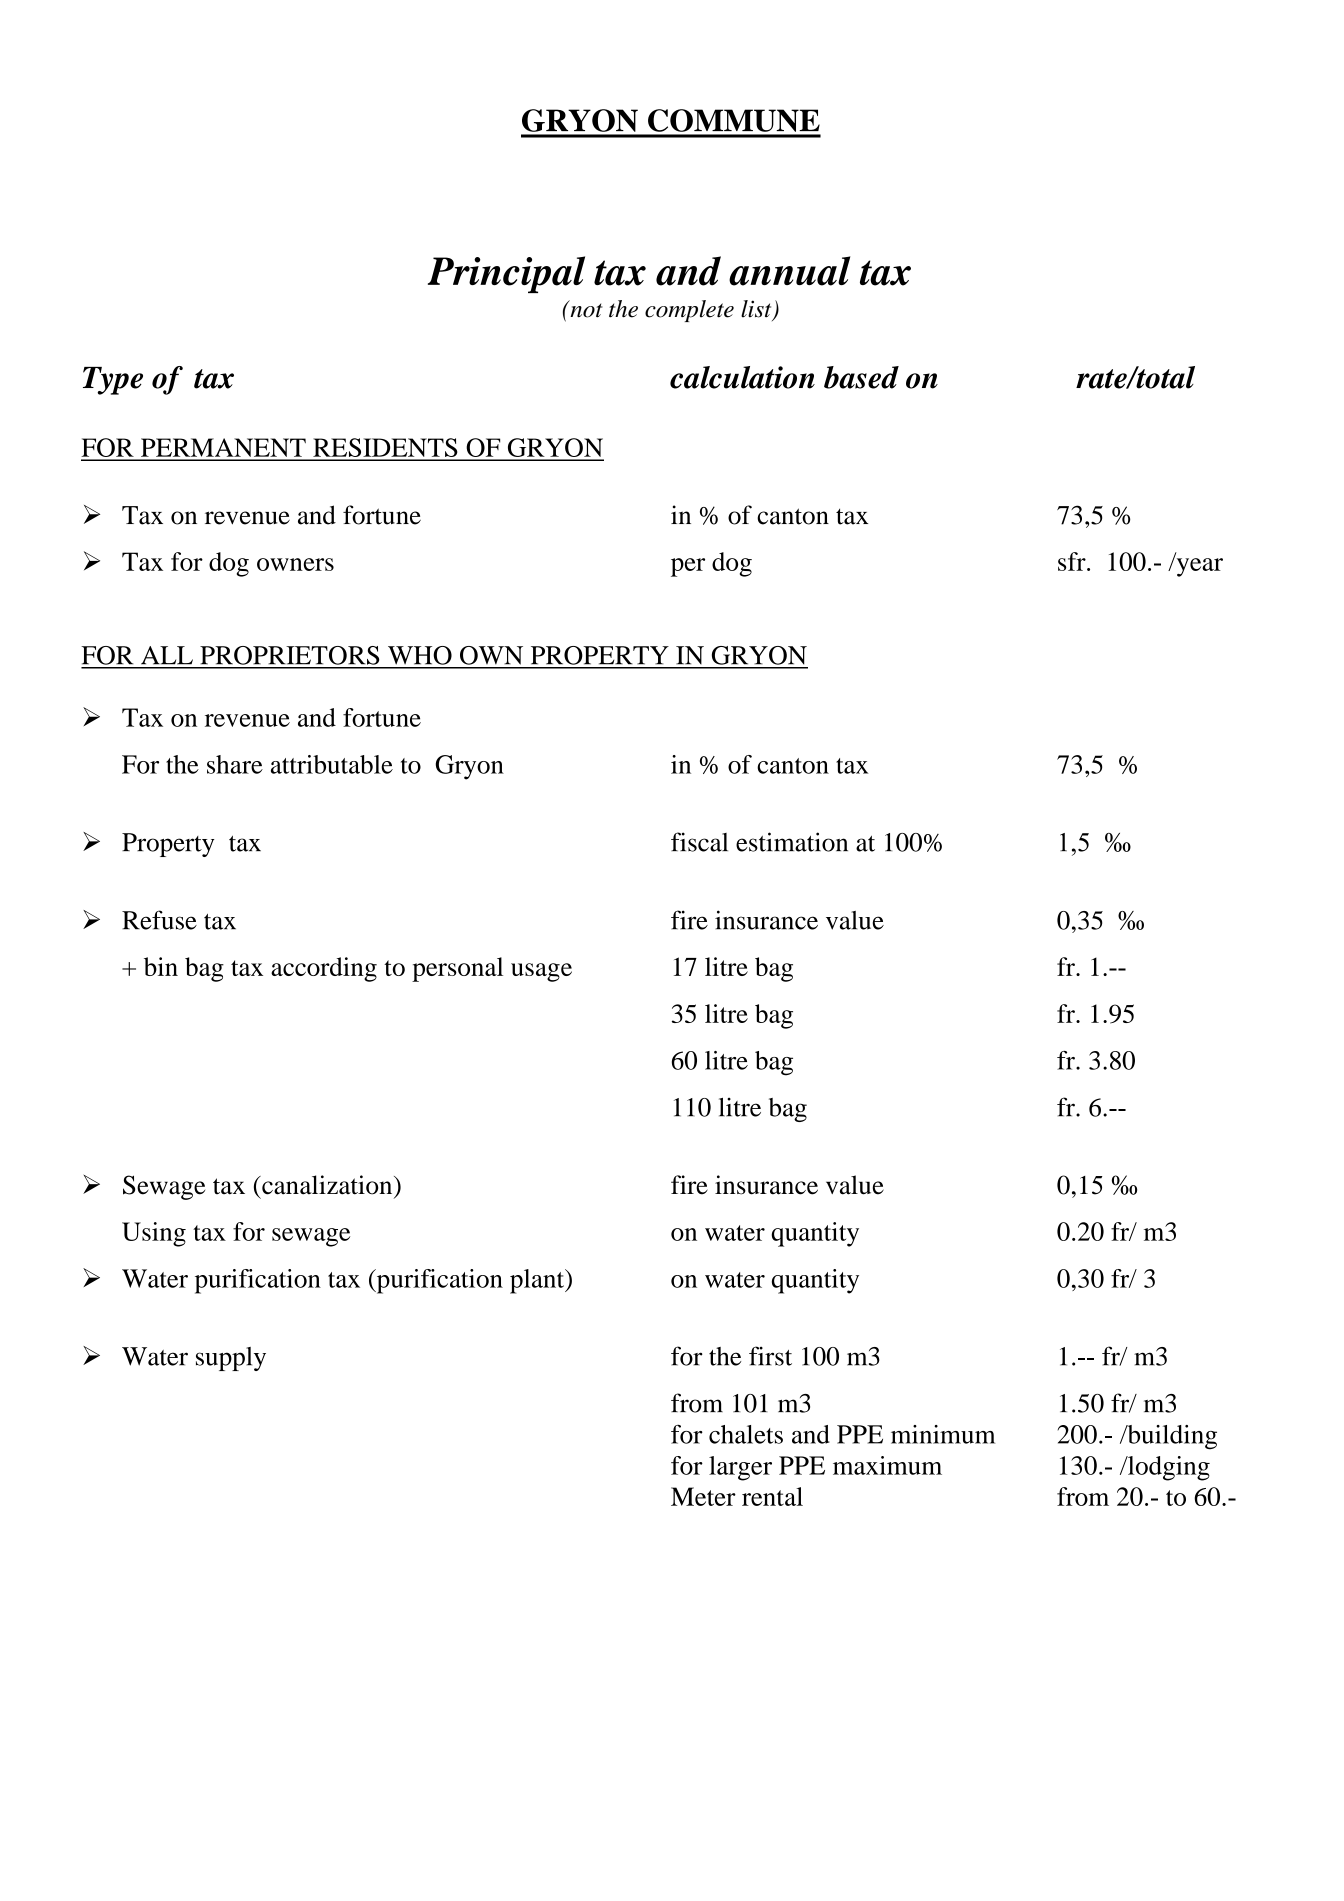 Image resolution: width=1344 pixels, height=1901 pixels. Describe the element at coordinates (585, 309) in the screenshot. I see `not` at that location.
